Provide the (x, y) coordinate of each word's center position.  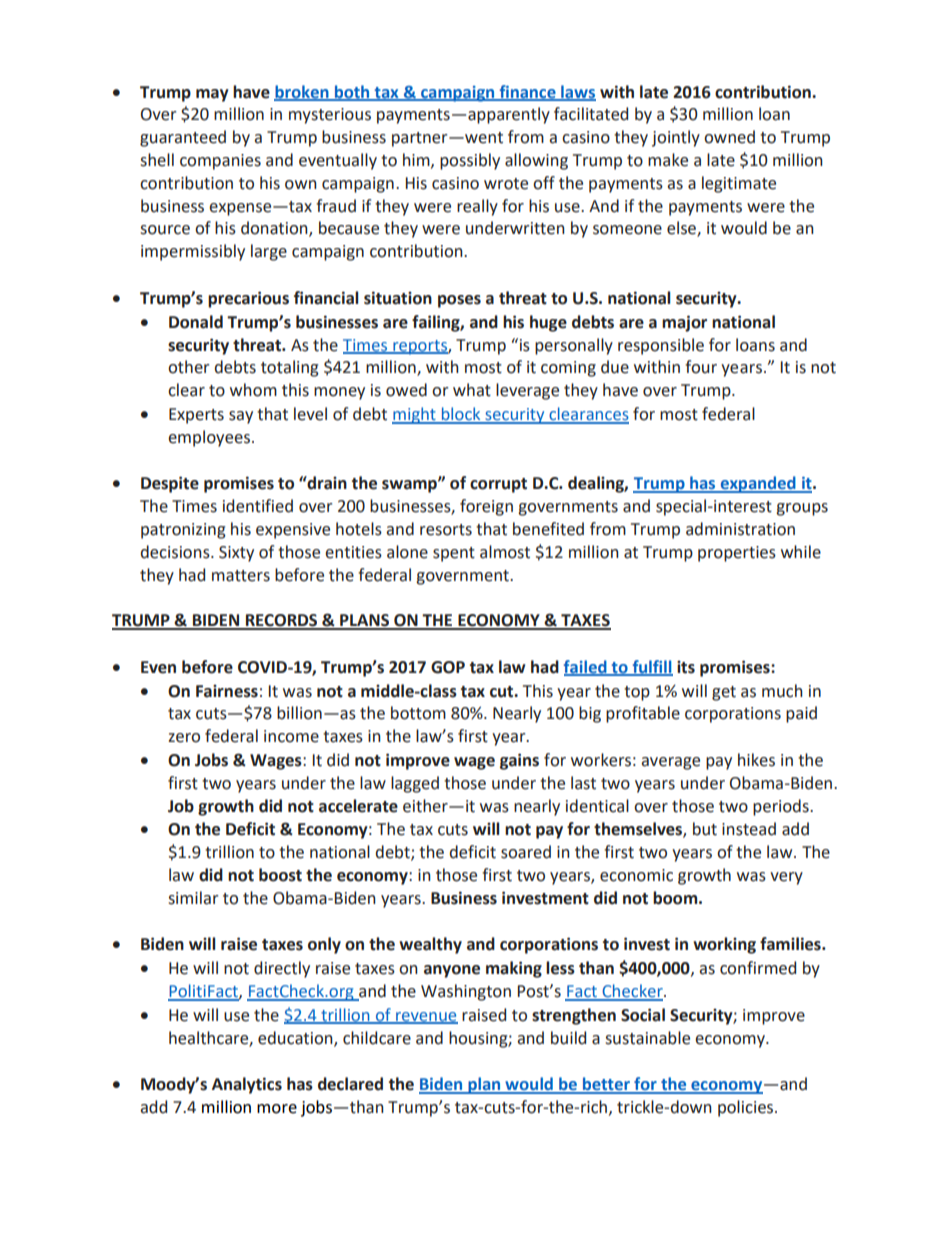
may (212, 95)
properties (737, 554)
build (568, 1038)
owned (729, 137)
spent (454, 554)
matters (241, 576)
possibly (470, 161)
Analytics (247, 1085)
